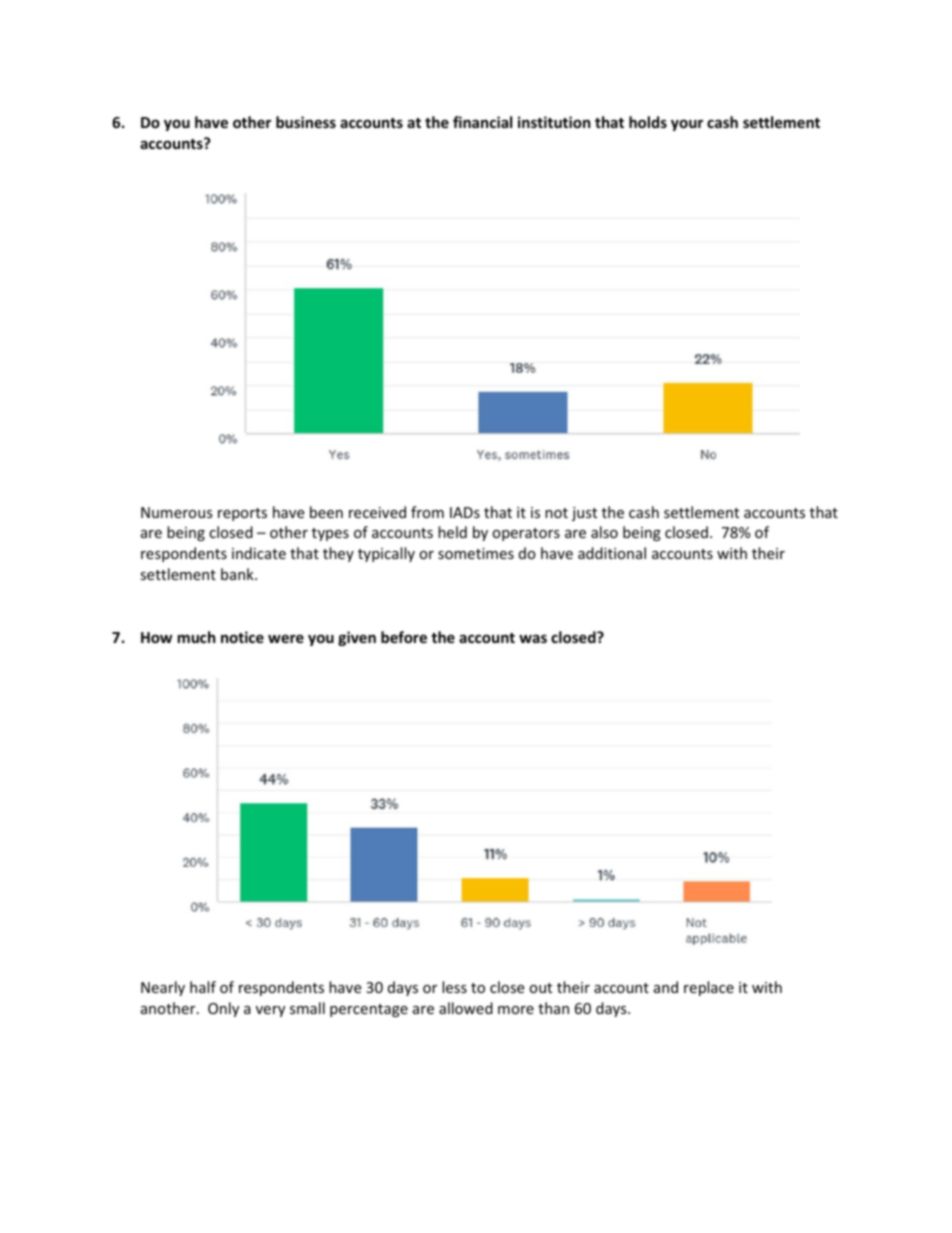  I want to click on business, so click(306, 122).
